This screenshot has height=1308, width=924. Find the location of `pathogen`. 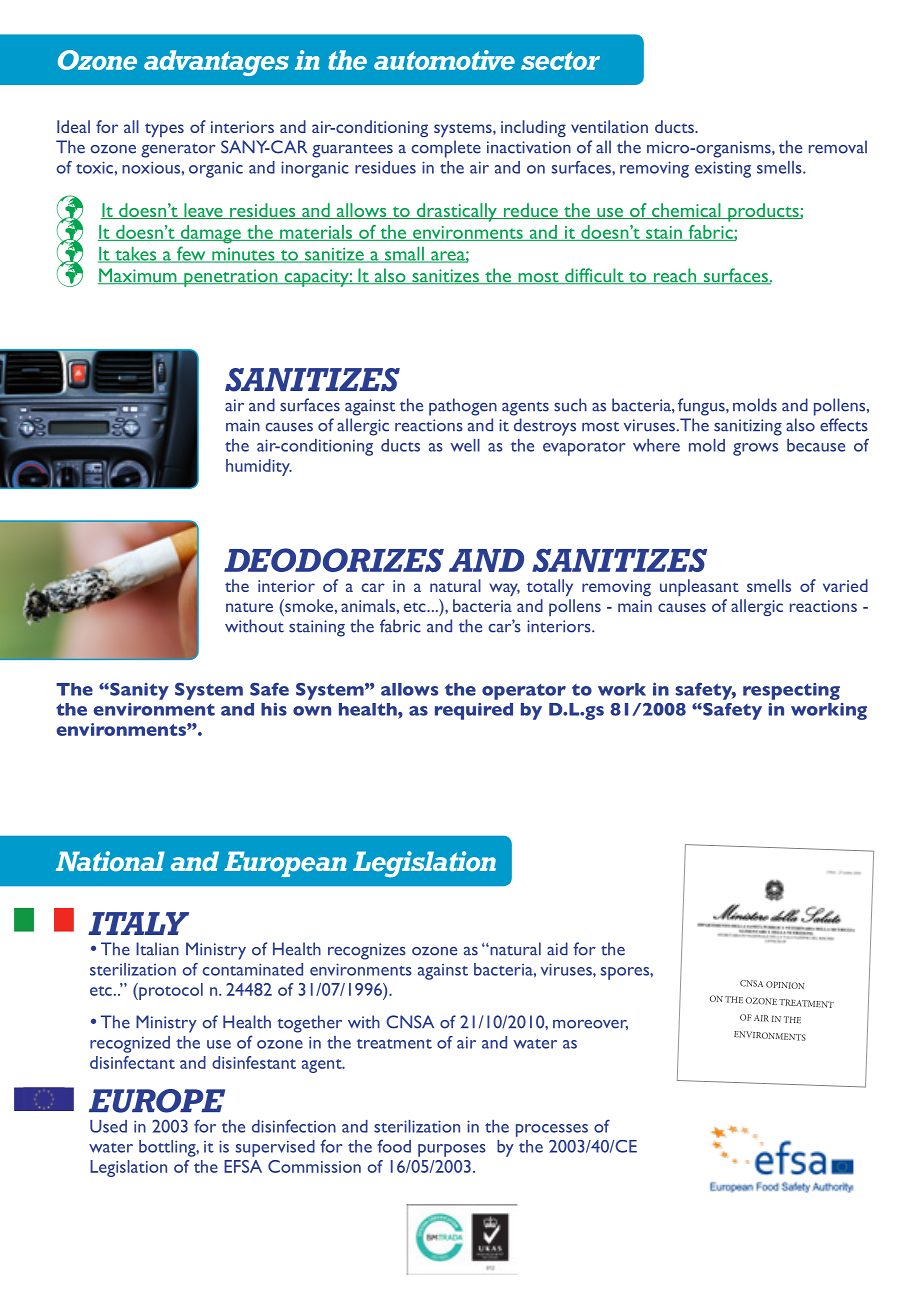

pathogen is located at coordinates (463, 407).
